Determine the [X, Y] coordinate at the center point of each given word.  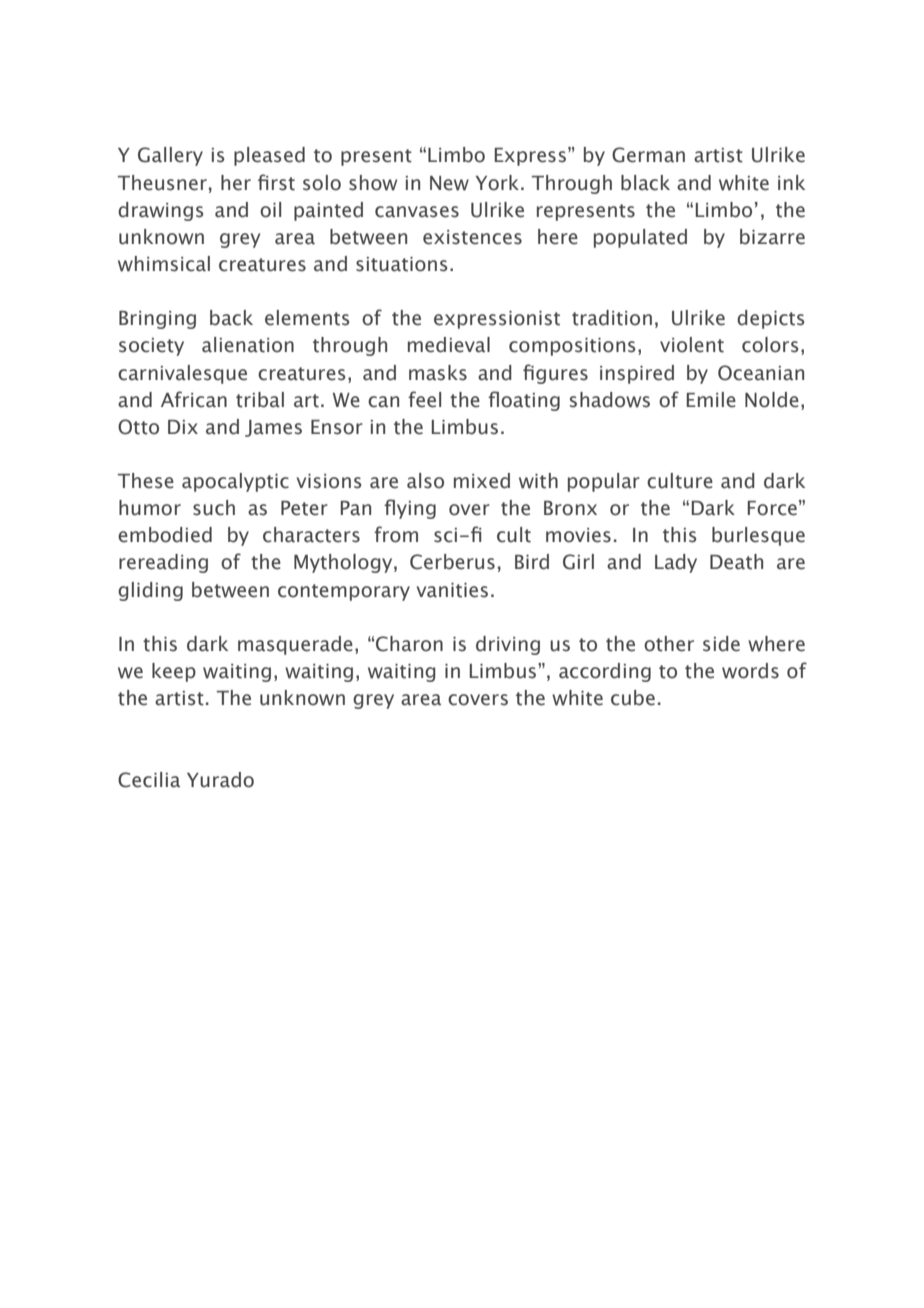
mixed [482, 481]
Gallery [170, 156]
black [645, 183]
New [449, 183]
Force [772, 508]
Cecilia [149, 780]
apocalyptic [235, 482]
